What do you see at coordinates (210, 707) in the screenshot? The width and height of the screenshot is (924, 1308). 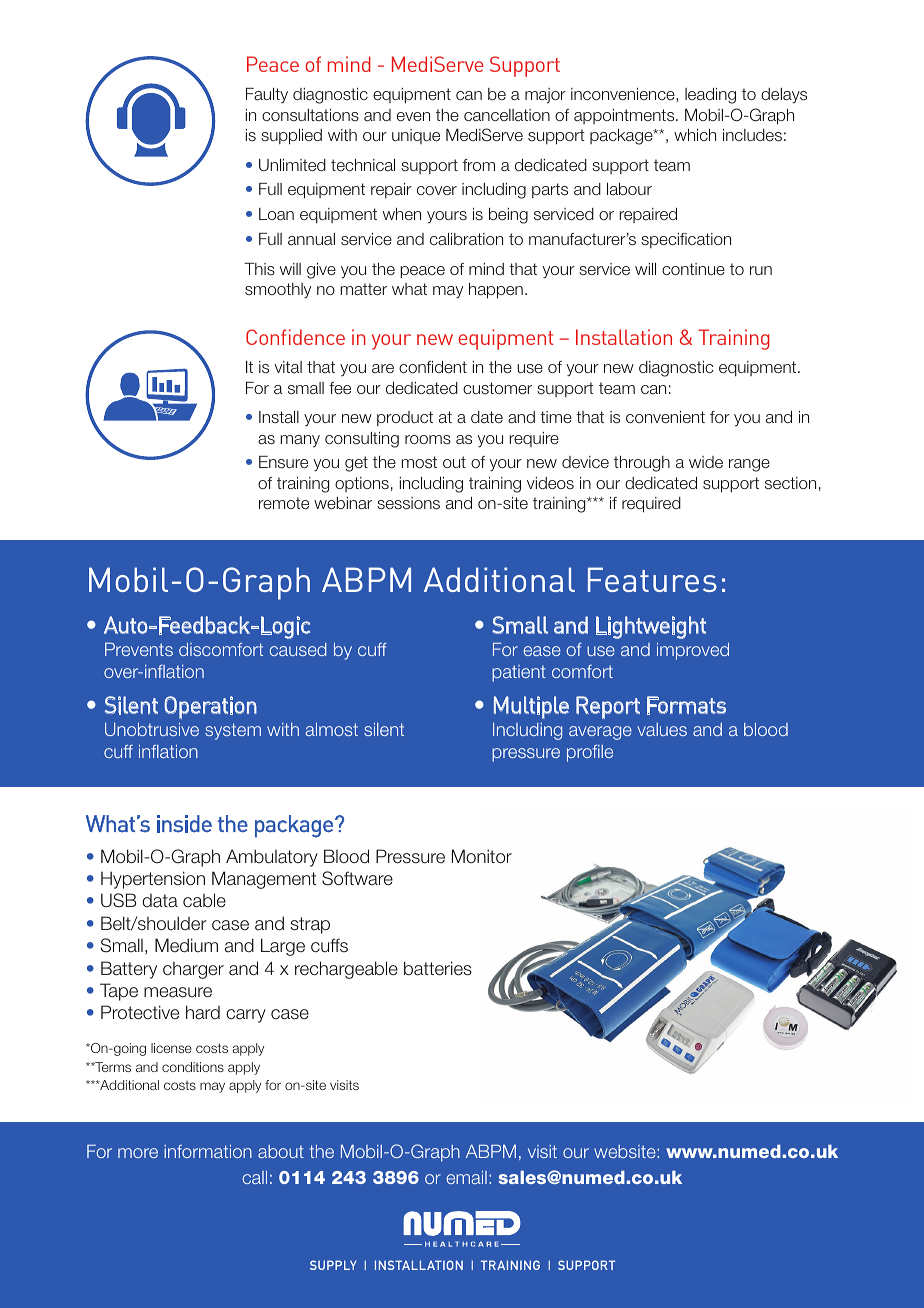 I see `Operation` at bounding box center [210, 707].
